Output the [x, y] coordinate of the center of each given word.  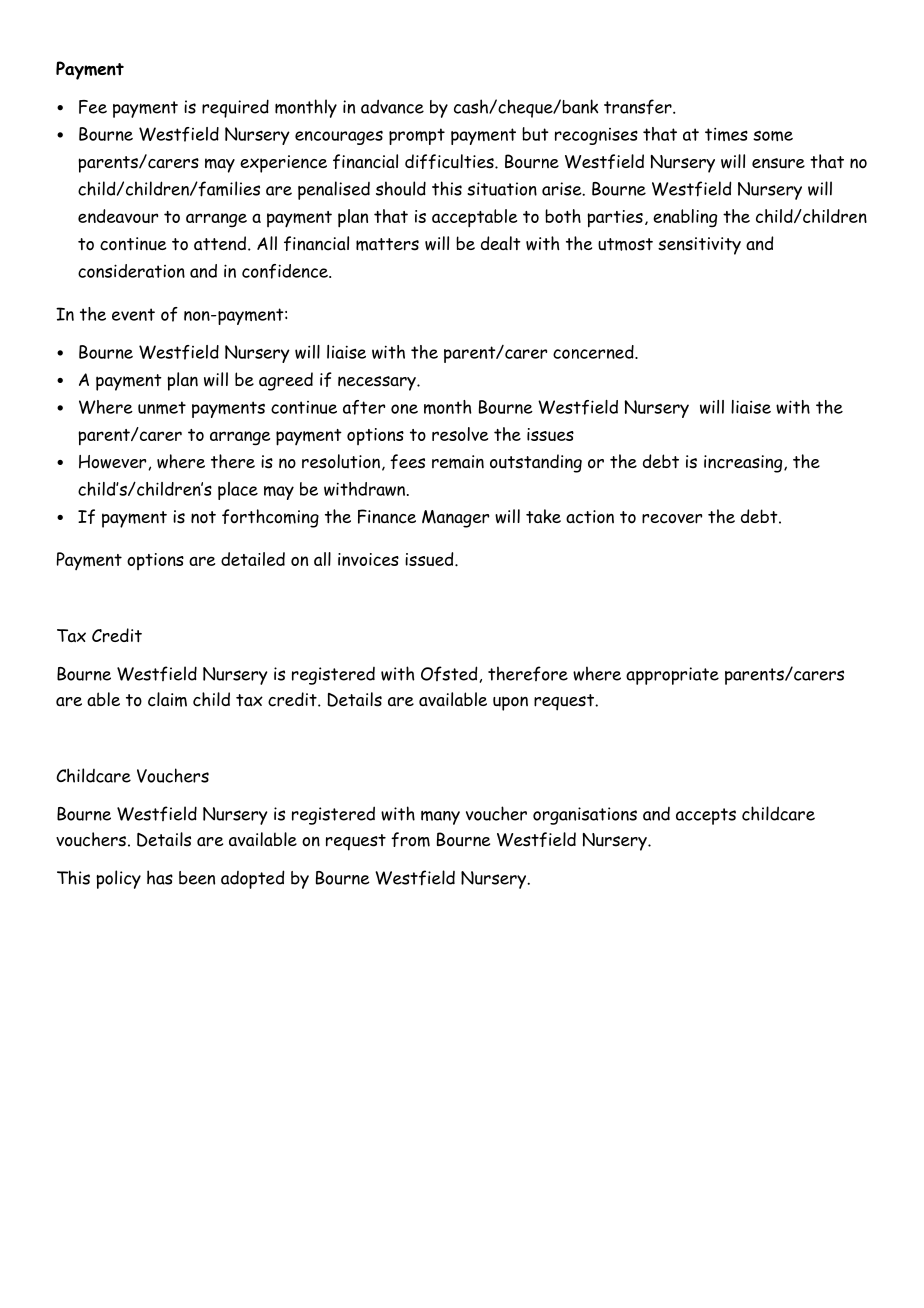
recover [672, 519]
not [203, 517]
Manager [455, 519]
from [410, 839]
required [235, 108]
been [197, 878]
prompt [417, 136]
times [726, 134]
